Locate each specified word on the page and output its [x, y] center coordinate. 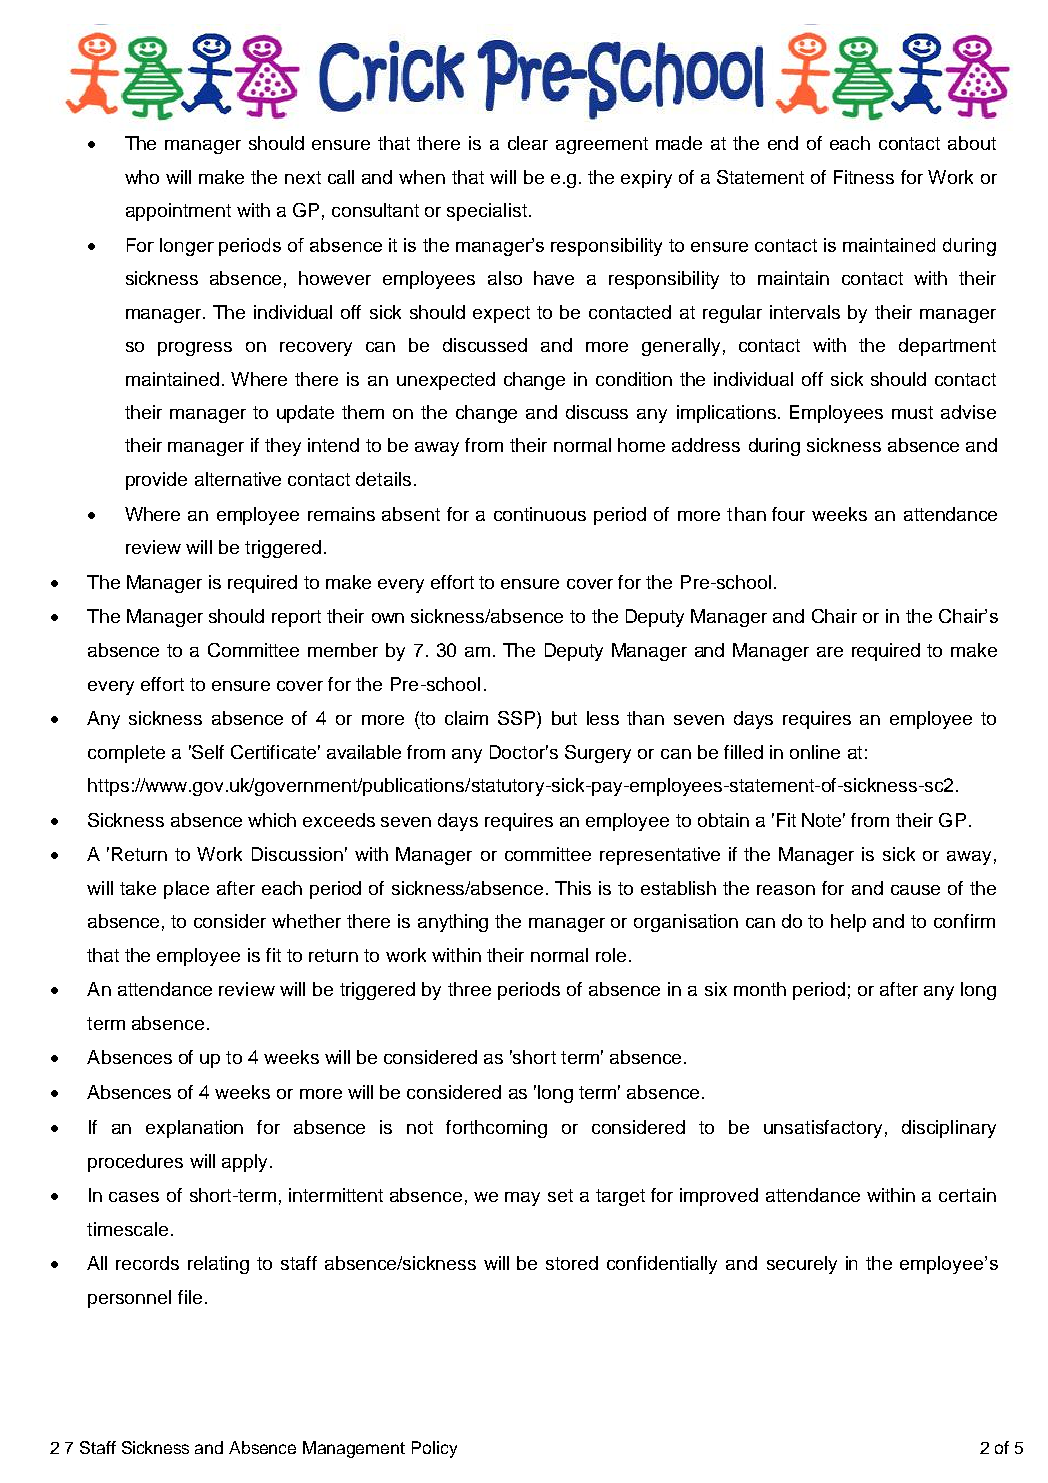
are [830, 652]
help [848, 923]
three [469, 989]
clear [528, 143]
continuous [540, 514]
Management [354, 1449]
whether [306, 921]
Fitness [864, 177]
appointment [178, 212]
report [296, 618]
